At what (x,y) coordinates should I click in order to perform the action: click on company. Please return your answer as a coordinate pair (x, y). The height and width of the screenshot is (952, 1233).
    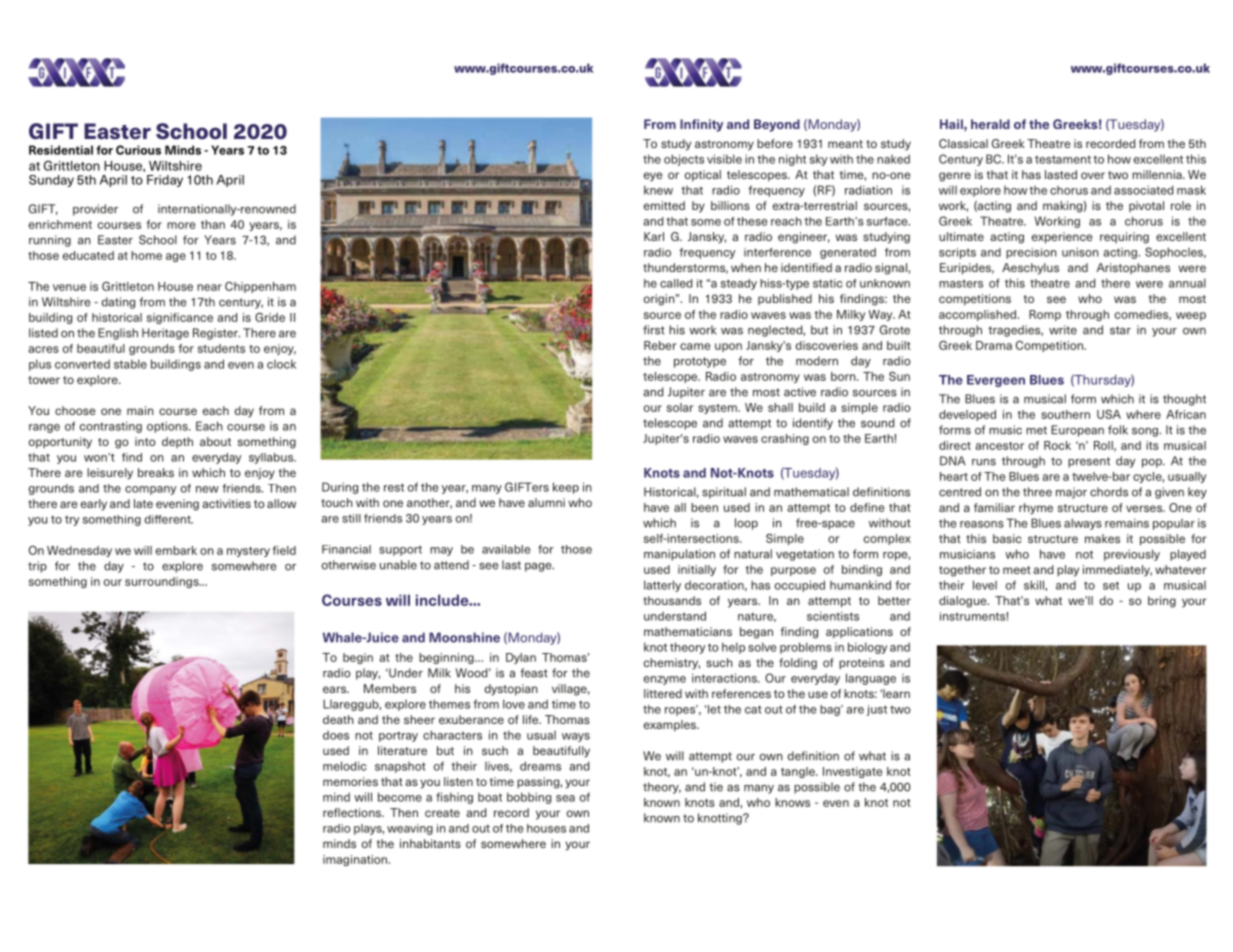
    Looking at the image, I should click on (151, 490).
